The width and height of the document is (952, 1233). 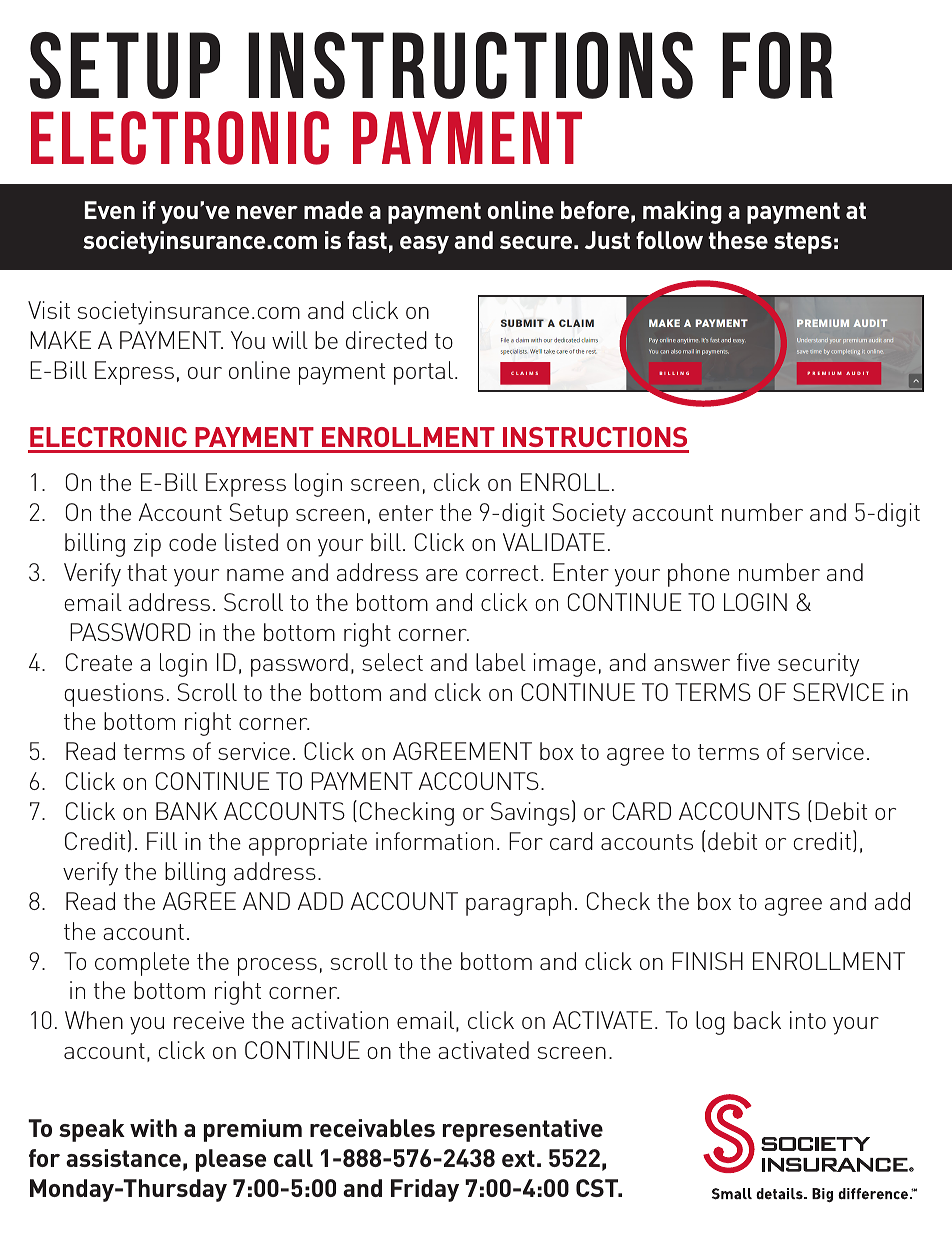 What do you see at coordinates (699, 575) in the document?
I see `phone` at bounding box center [699, 575].
